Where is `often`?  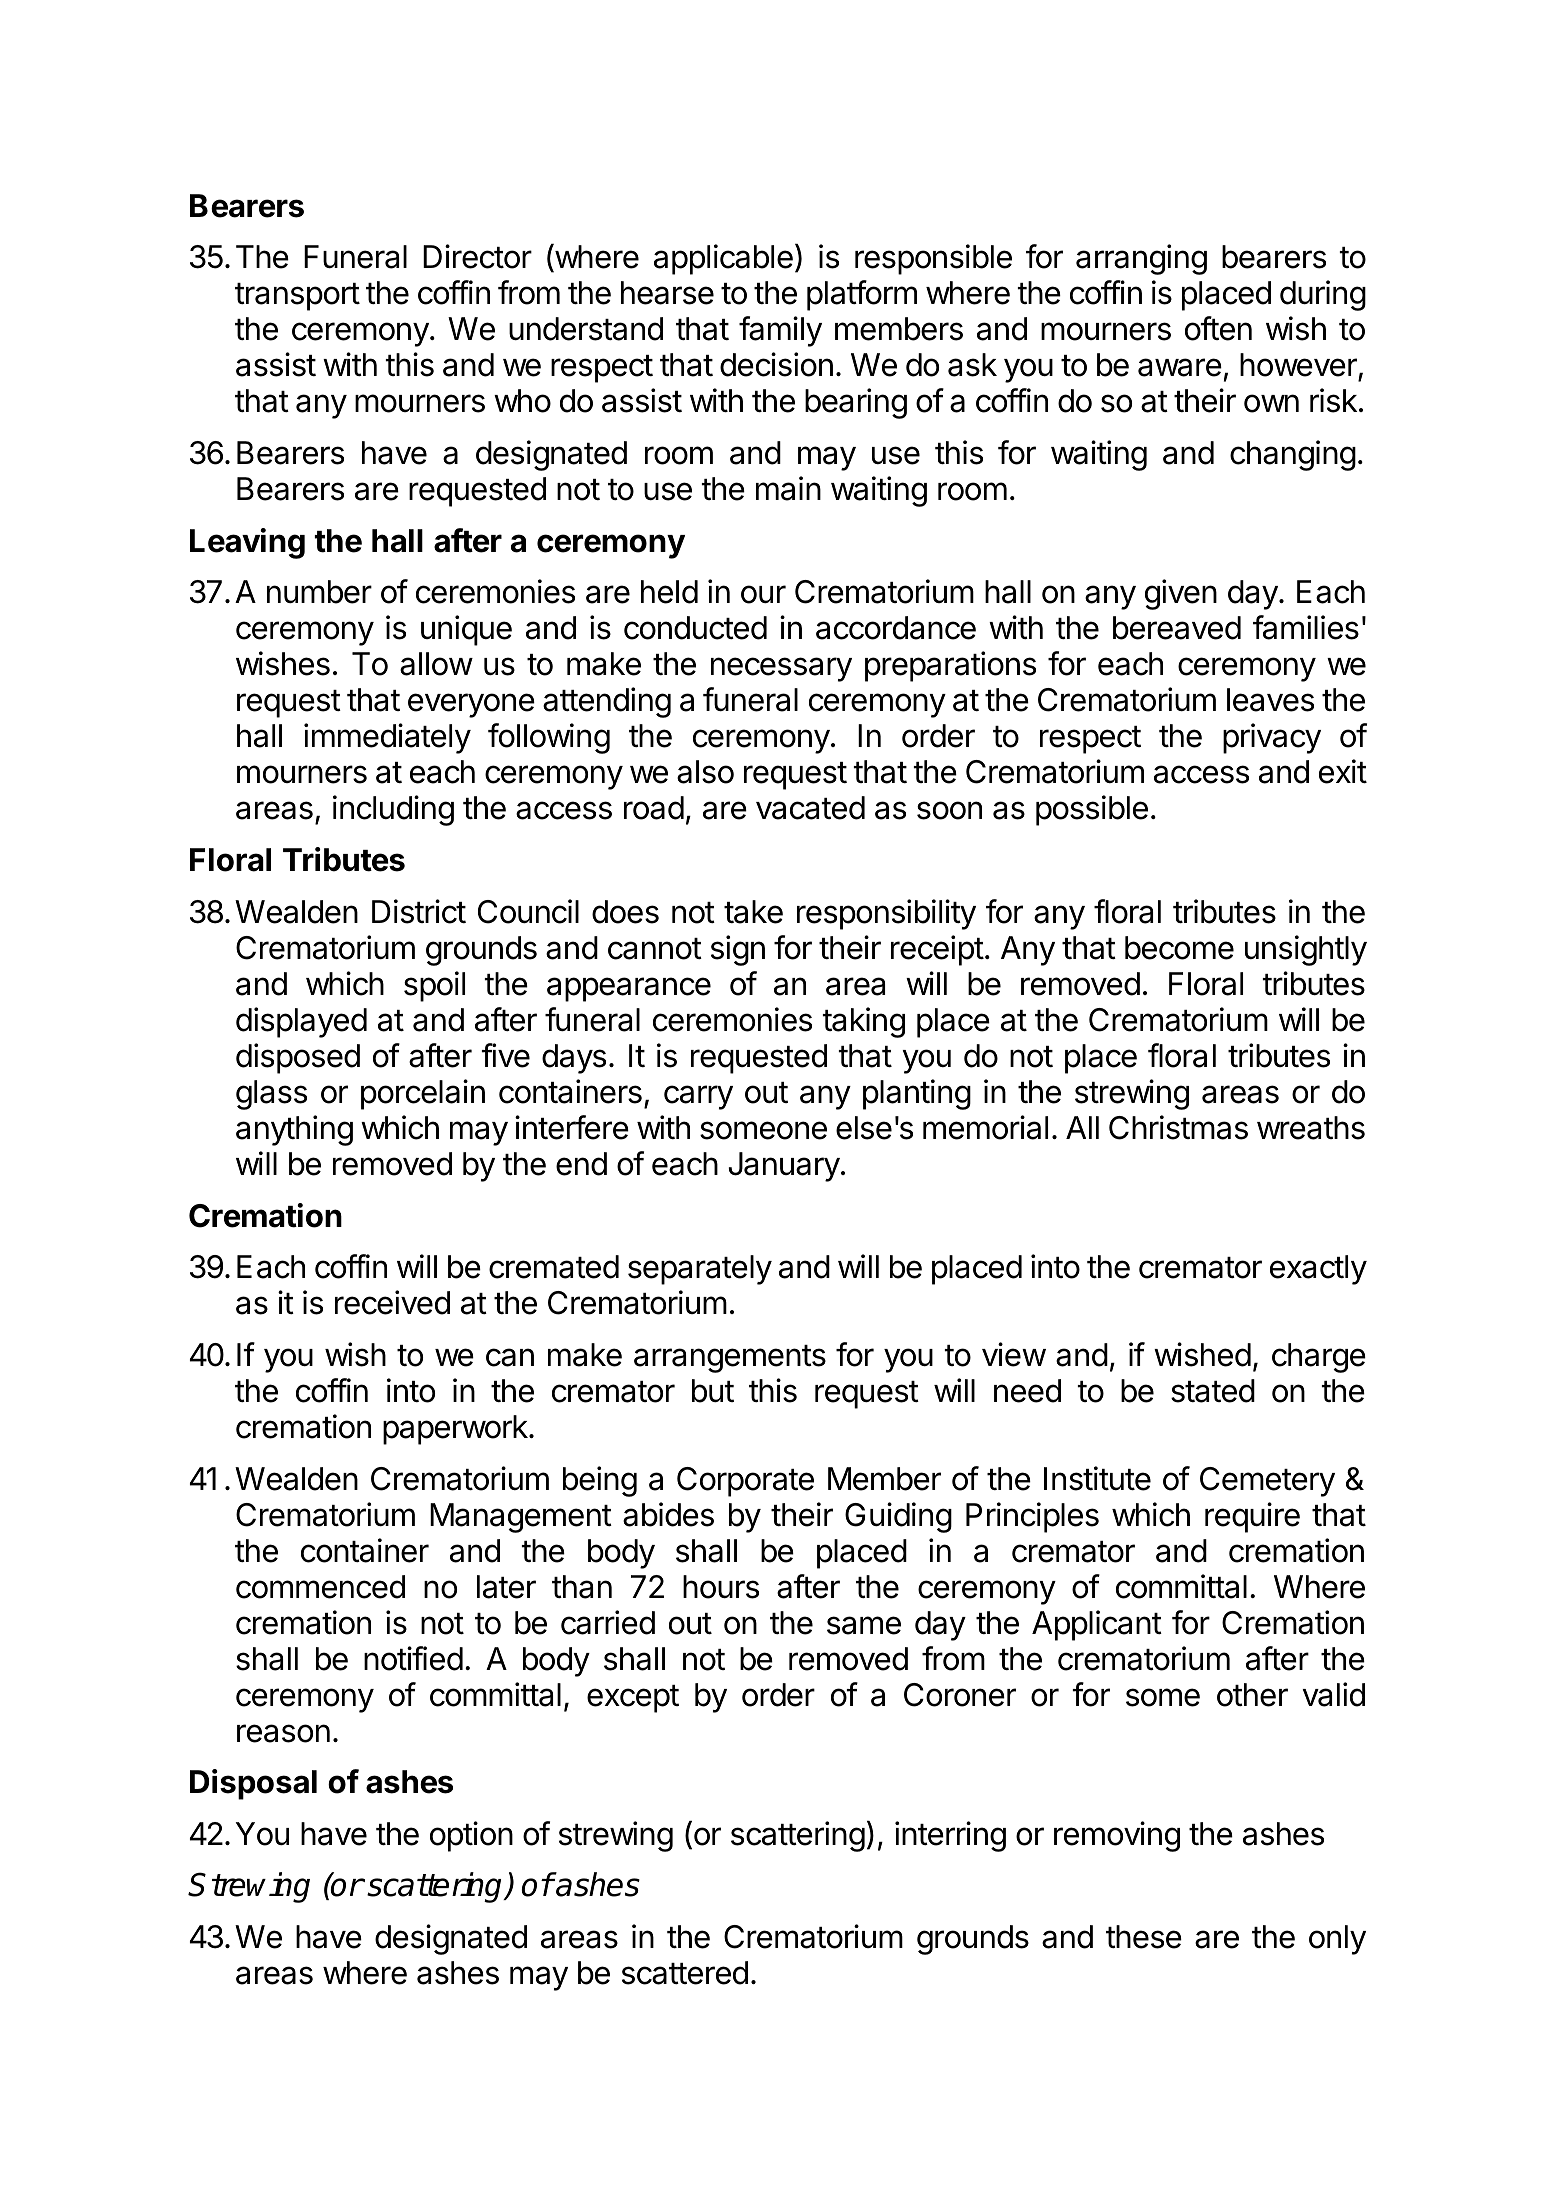 often is located at coordinates (1218, 328).
